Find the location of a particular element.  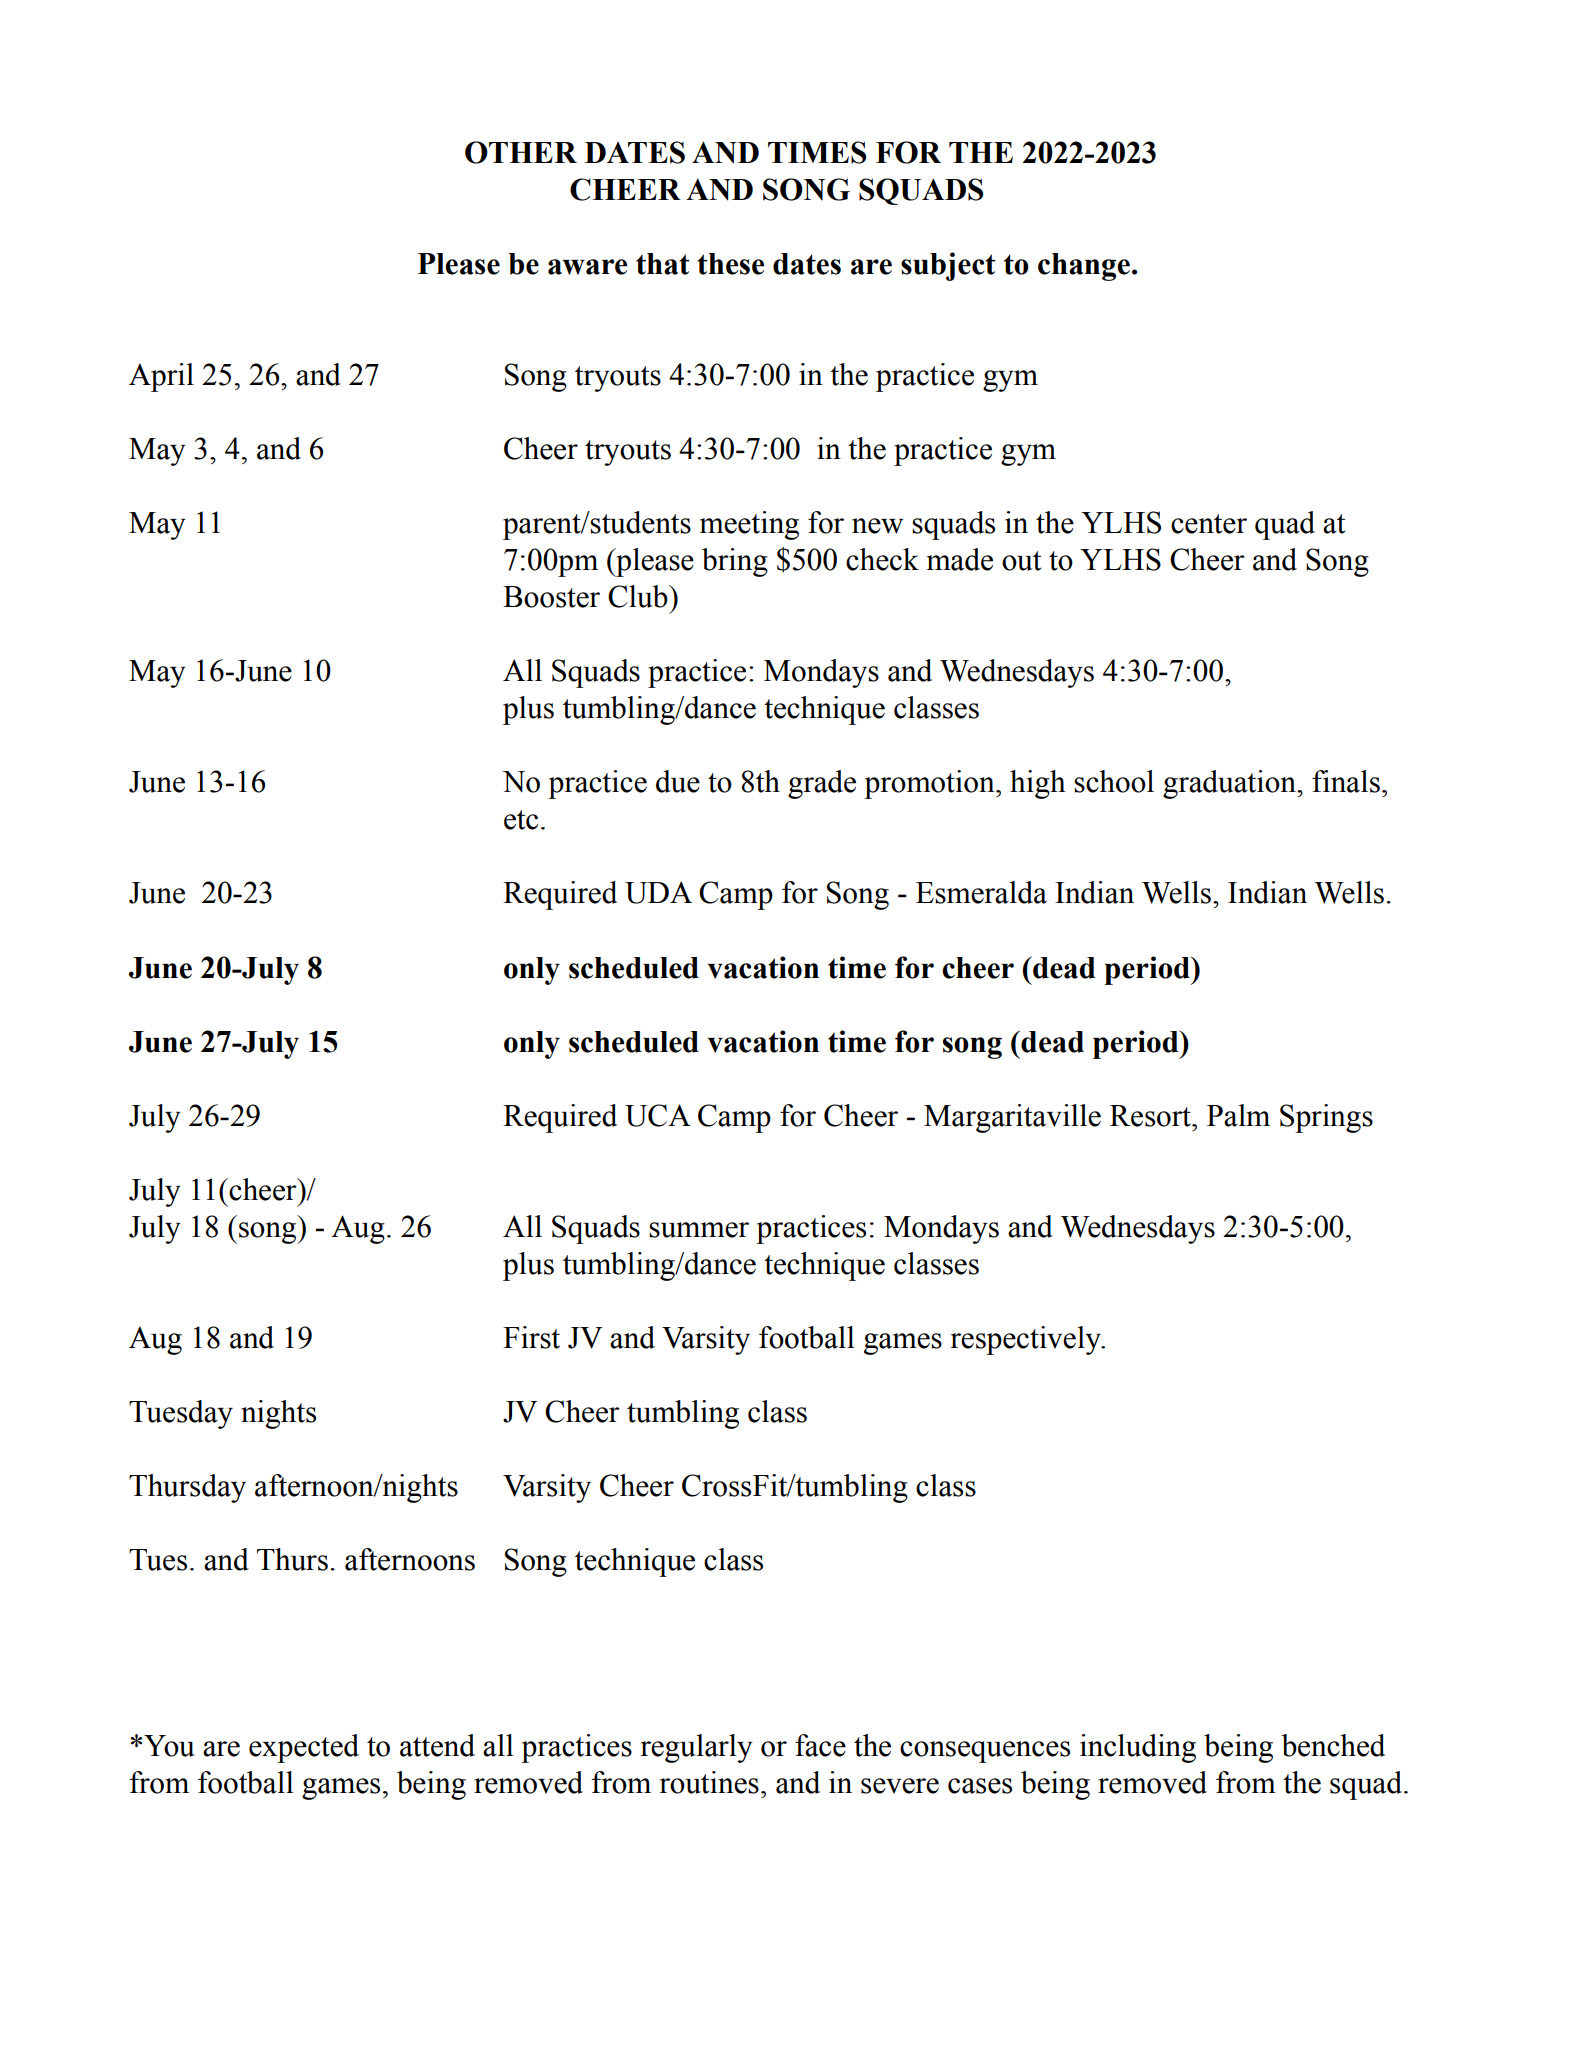

OTHER is located at coordinates (521, 152).
